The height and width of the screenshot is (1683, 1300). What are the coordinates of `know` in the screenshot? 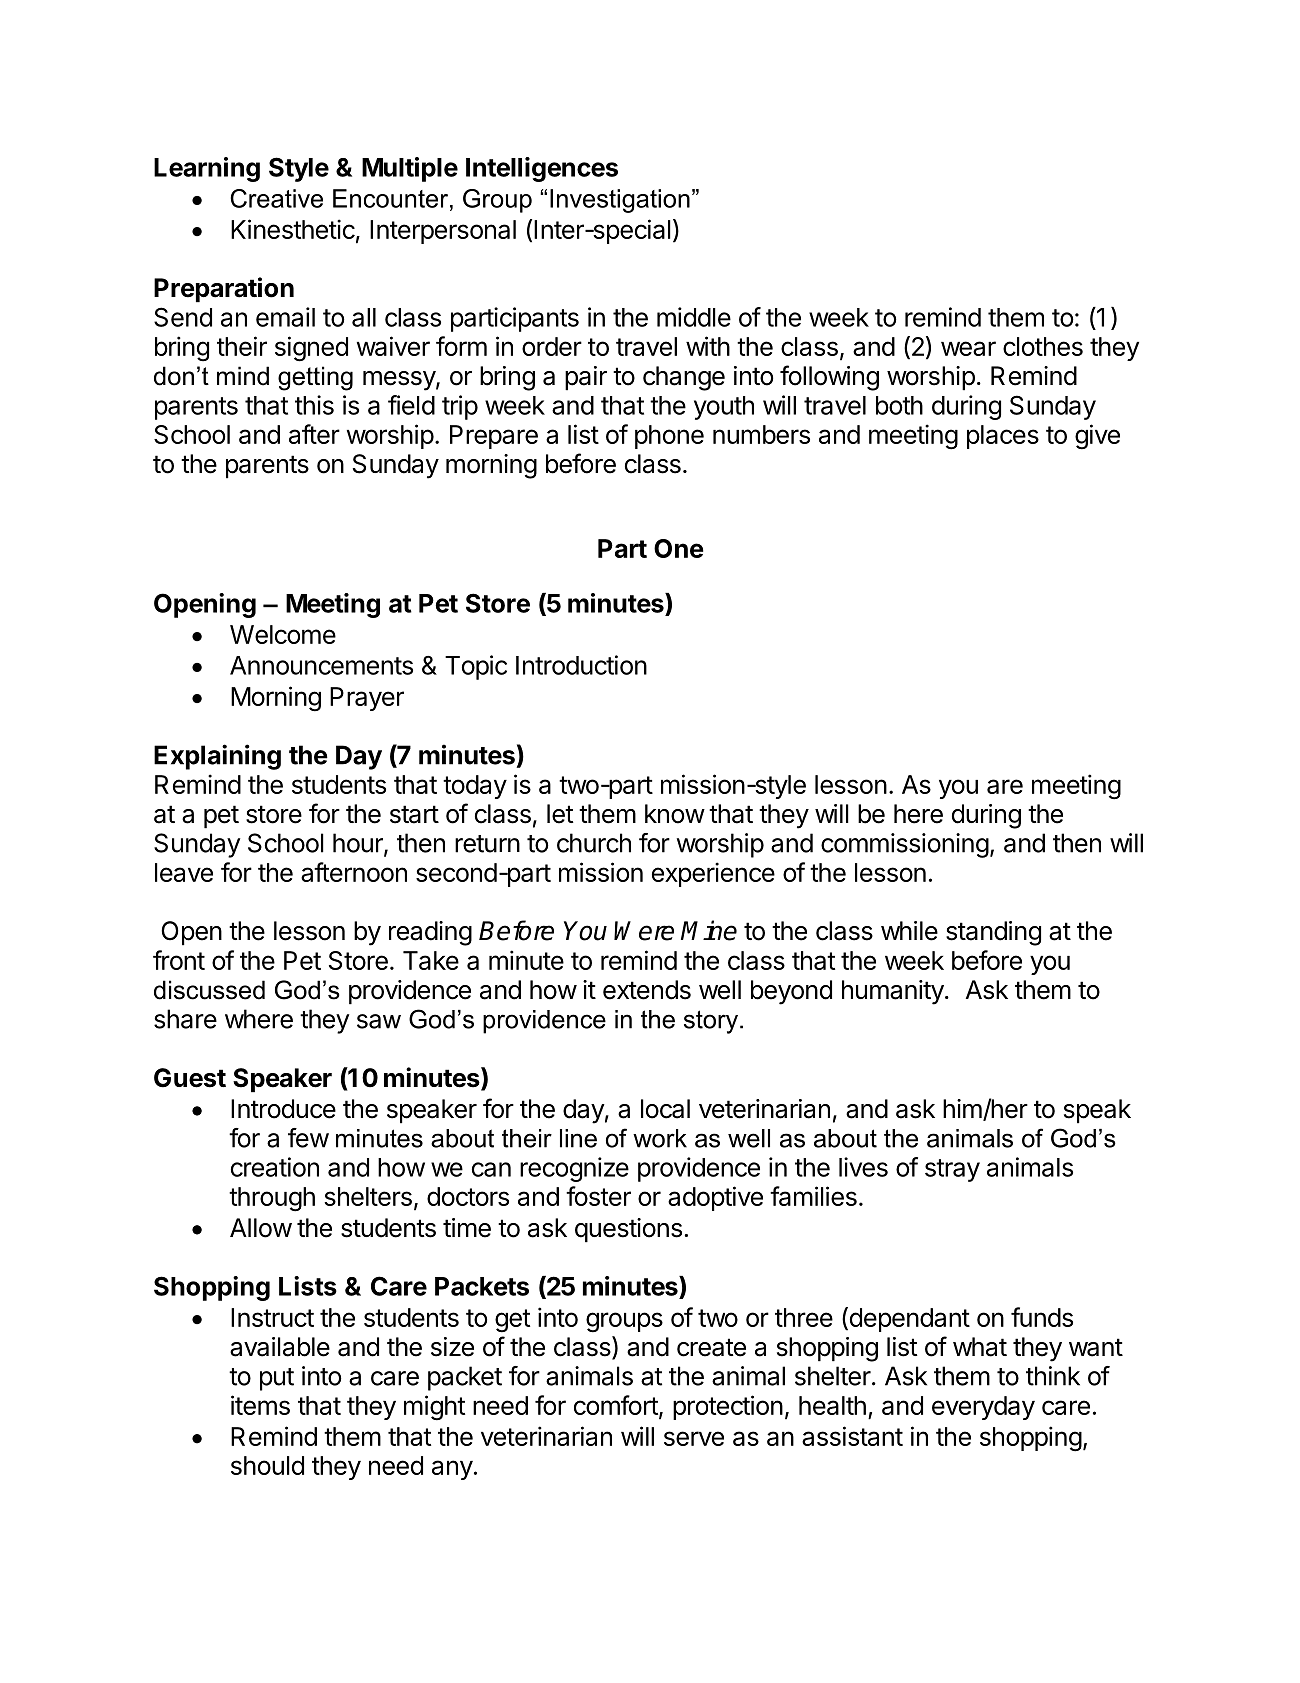 It's located at (675, 814).
